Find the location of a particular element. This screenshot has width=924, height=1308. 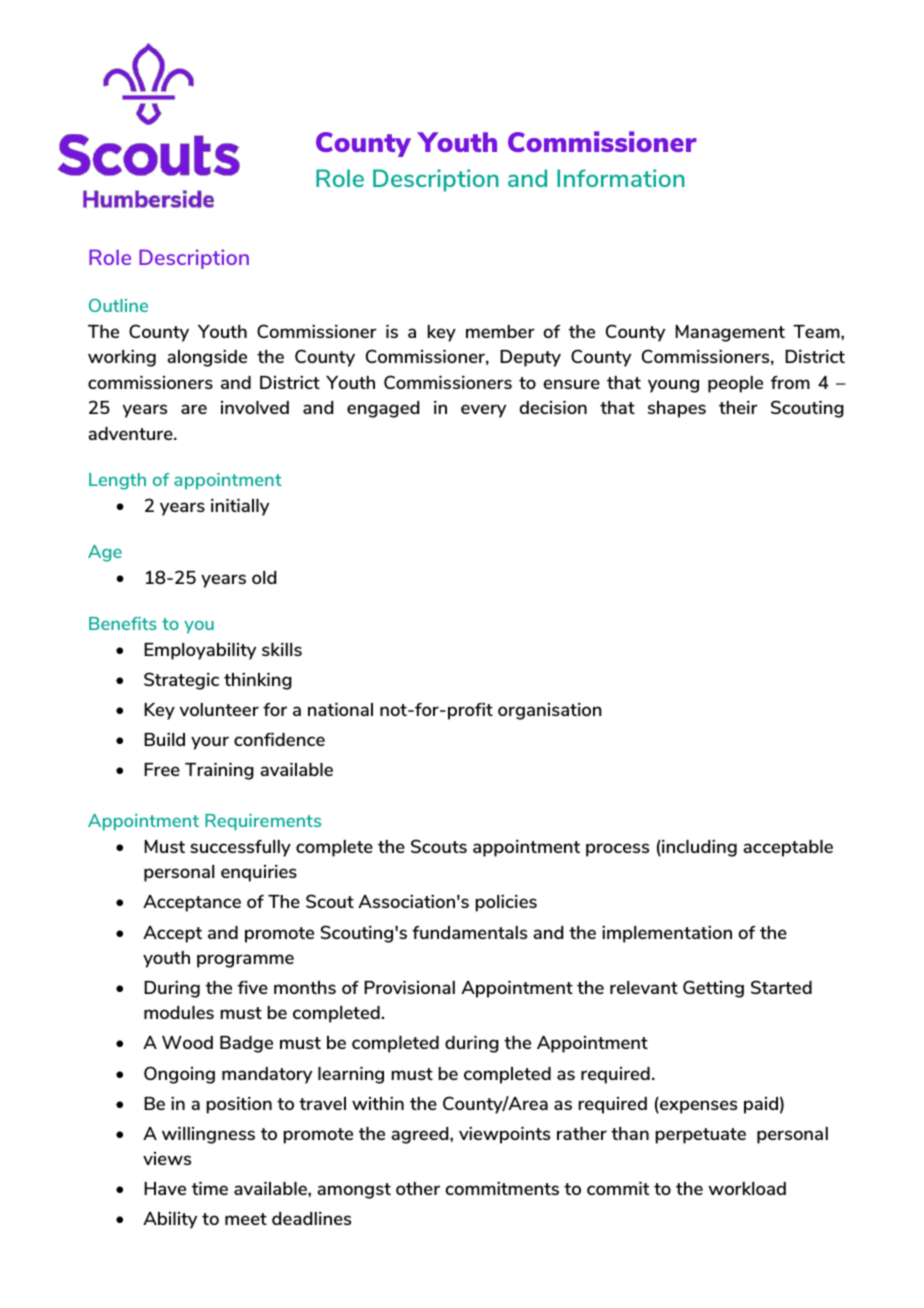

time is located at coordinates (210, 1188).
